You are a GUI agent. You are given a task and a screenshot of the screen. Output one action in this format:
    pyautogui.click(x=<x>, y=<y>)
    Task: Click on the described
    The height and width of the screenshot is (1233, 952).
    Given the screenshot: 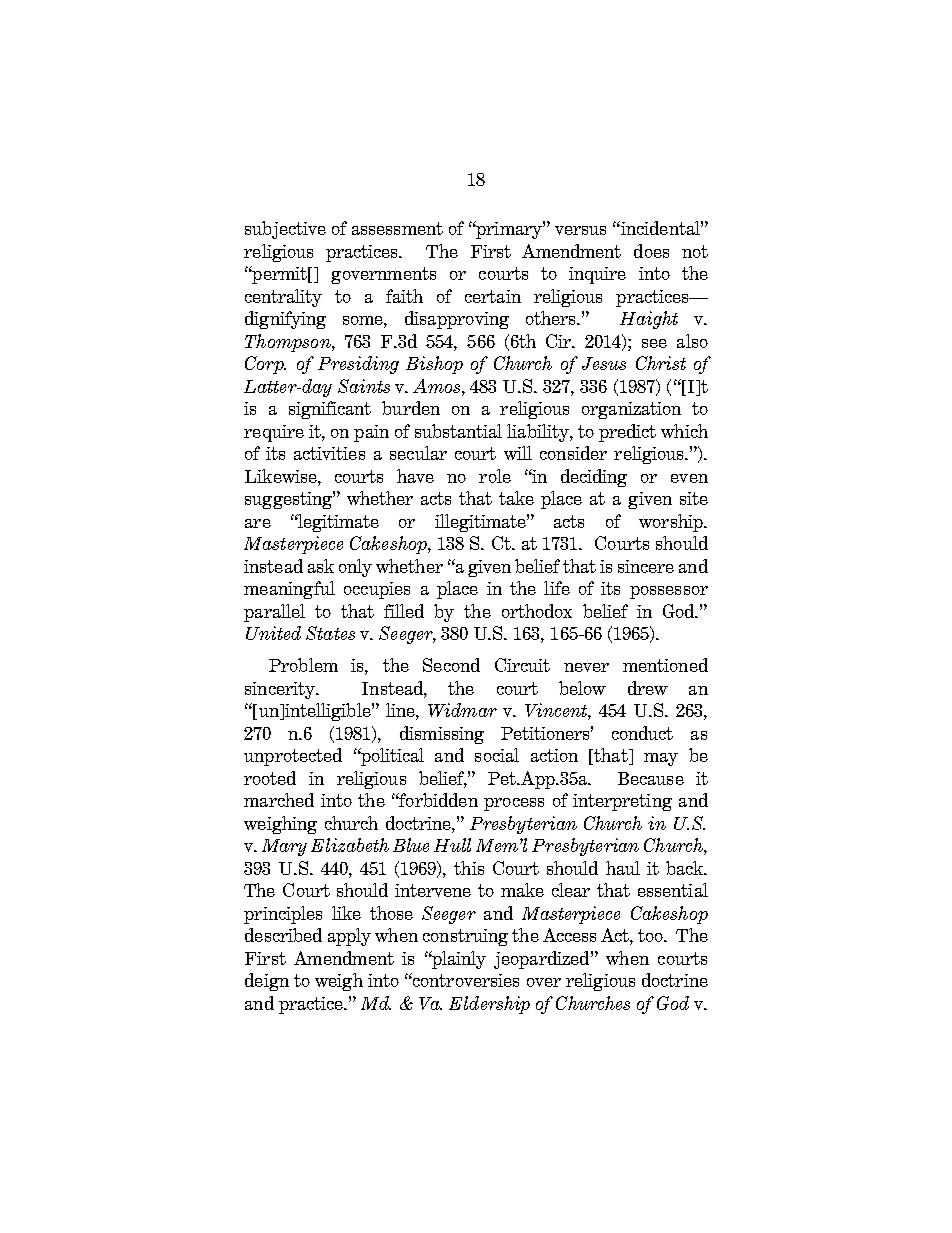 What is the action you would take?
    pyautogui.click(x=283, y=935)
